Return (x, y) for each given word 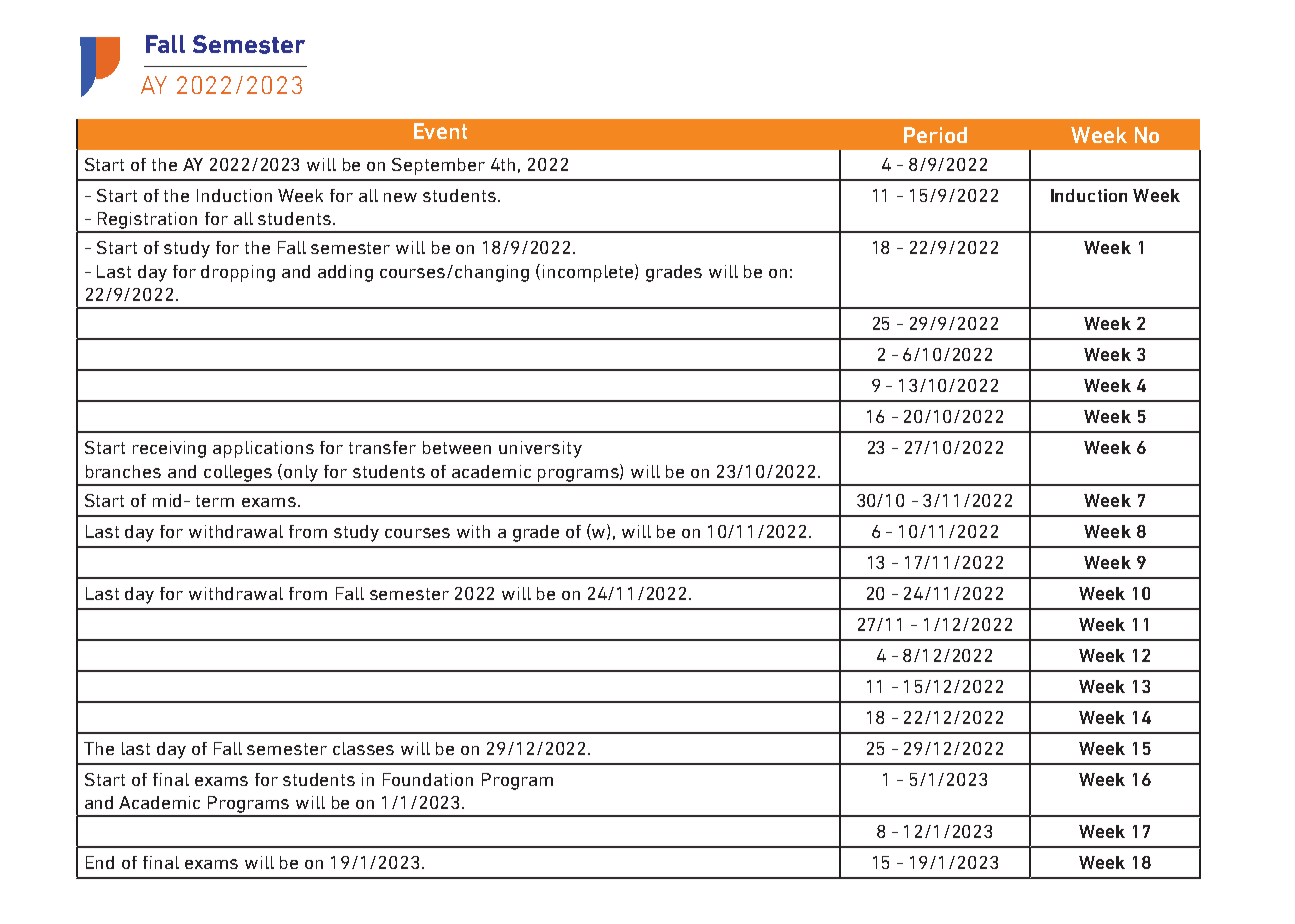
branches (123, 471)
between (457, 447)
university (540, 449)
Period (935, 135)
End (100, 862)
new (400, 197)
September (438, 166)
